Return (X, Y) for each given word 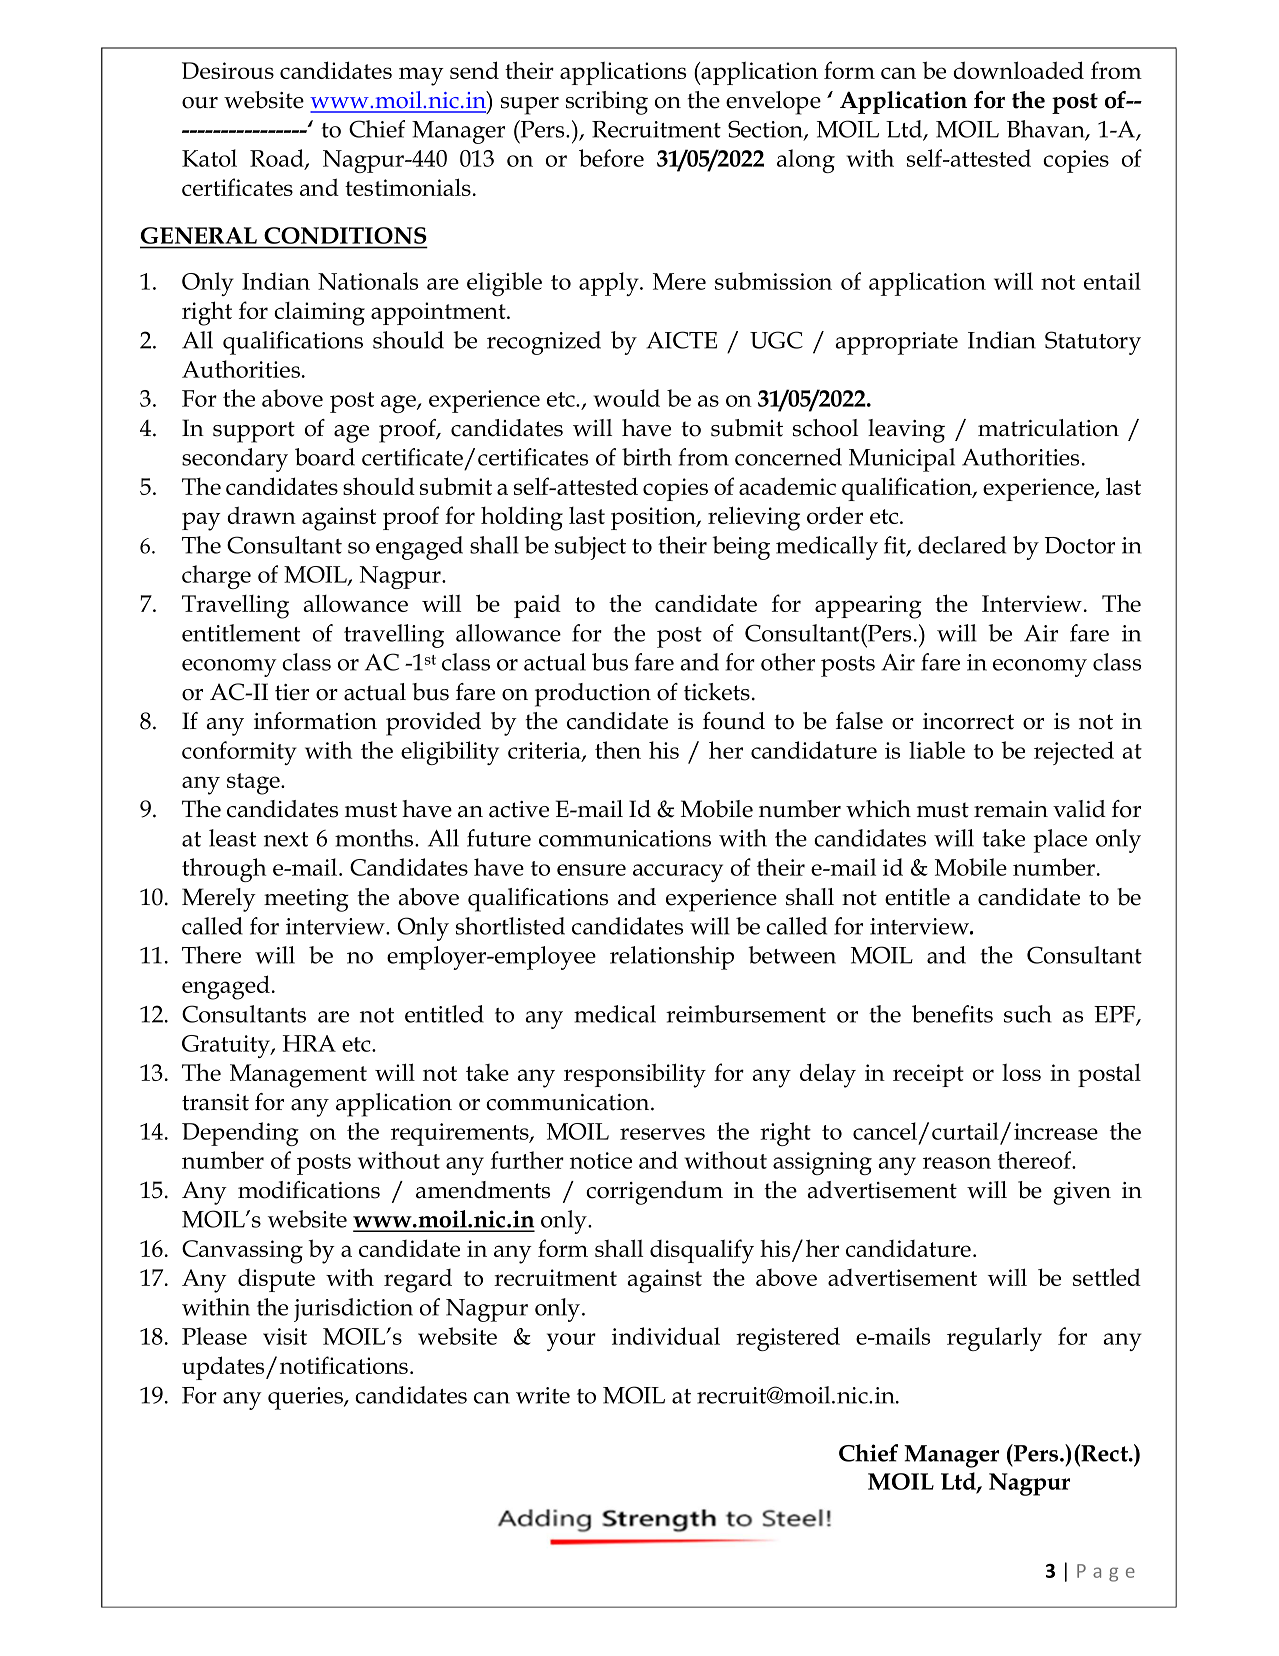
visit (285, 1336)
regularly (994, 1339)
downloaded (1018, 70)
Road (278, 159)
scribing (607, 103)
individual (666, 1336)
